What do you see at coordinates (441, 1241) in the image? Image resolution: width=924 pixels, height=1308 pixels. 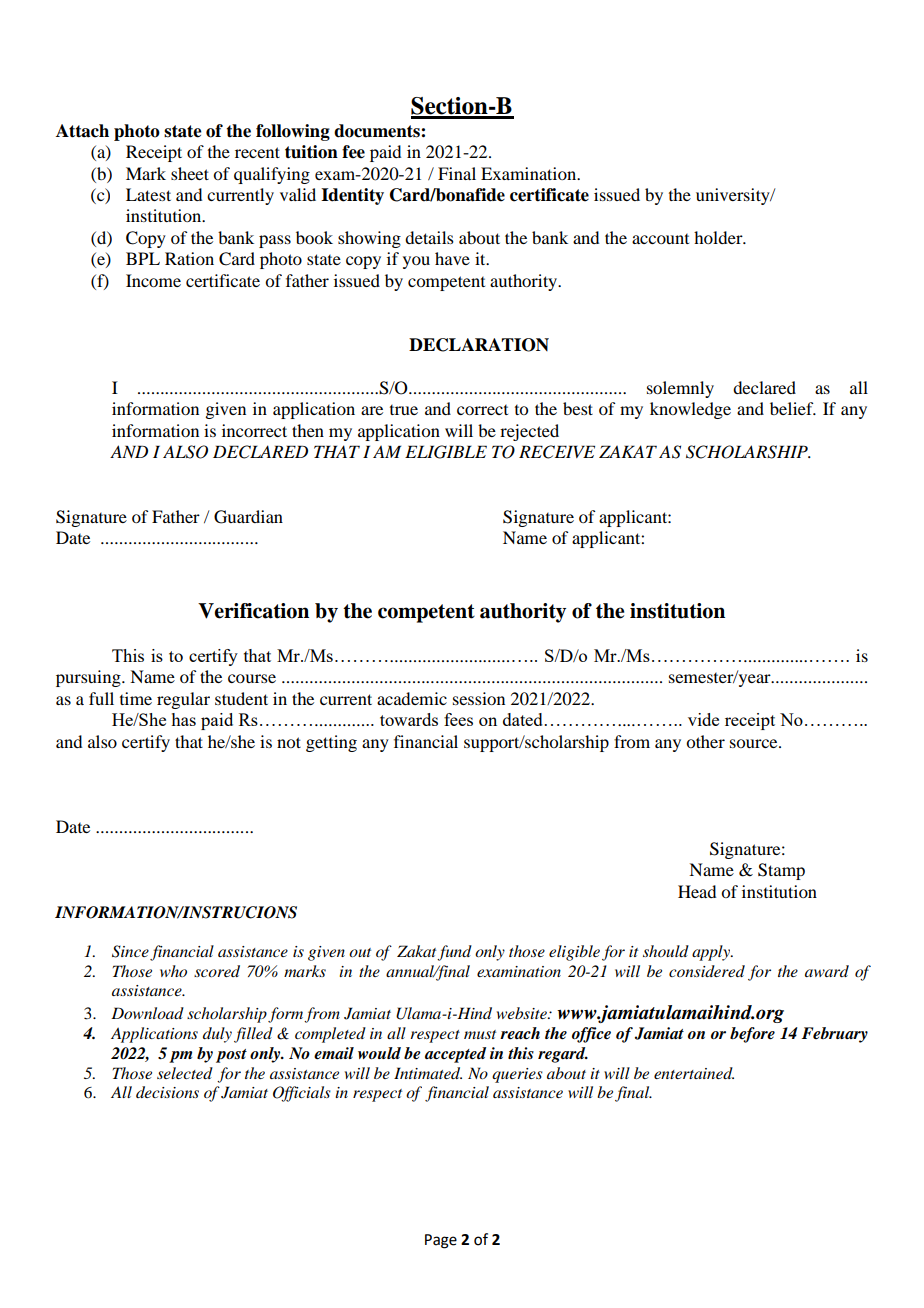 I see `Page` at bounding box center [441, 1241].
